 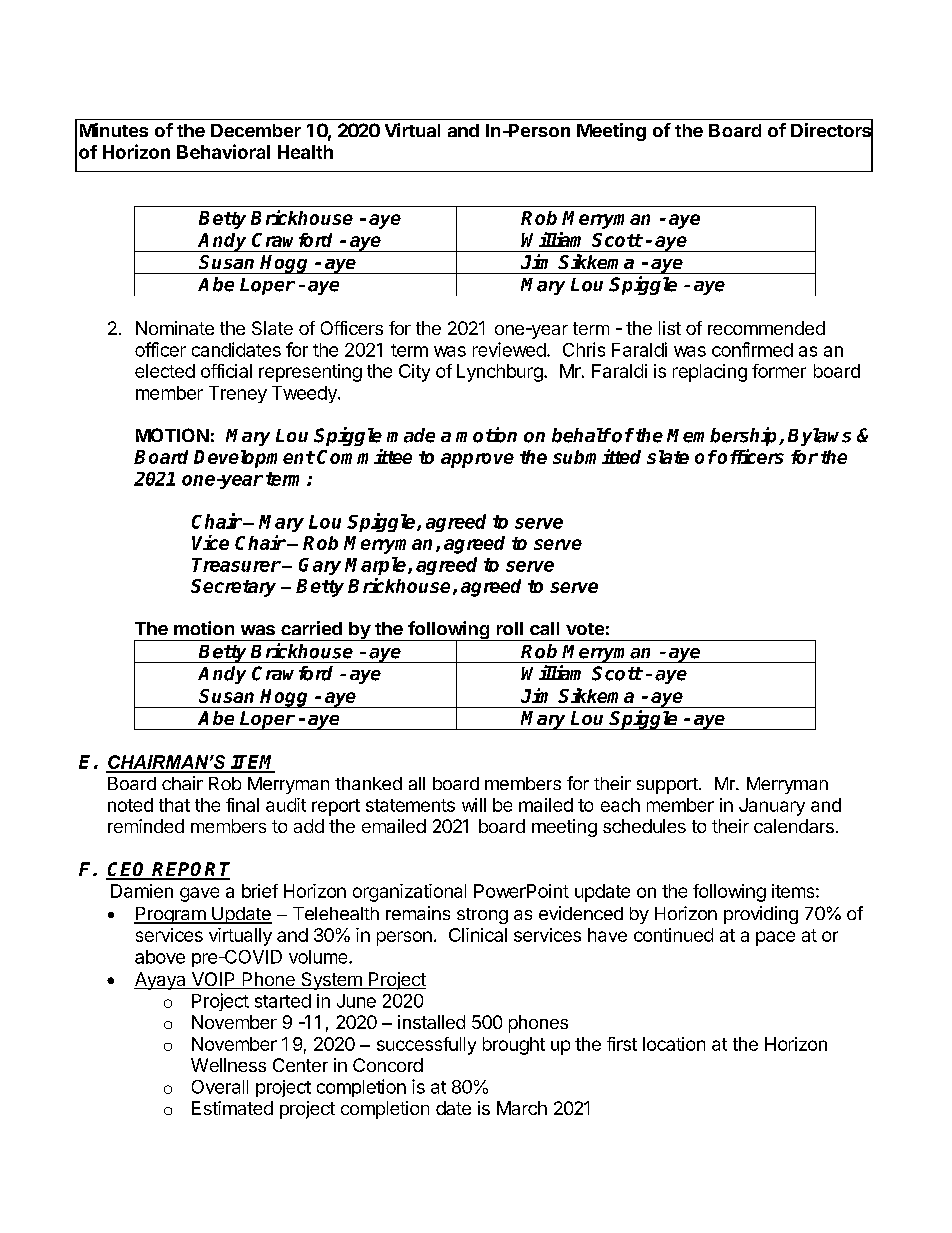 What do you see at coordinates (256, 130) in the screenshot?
I see `December` at bounding box center [256, 130].
